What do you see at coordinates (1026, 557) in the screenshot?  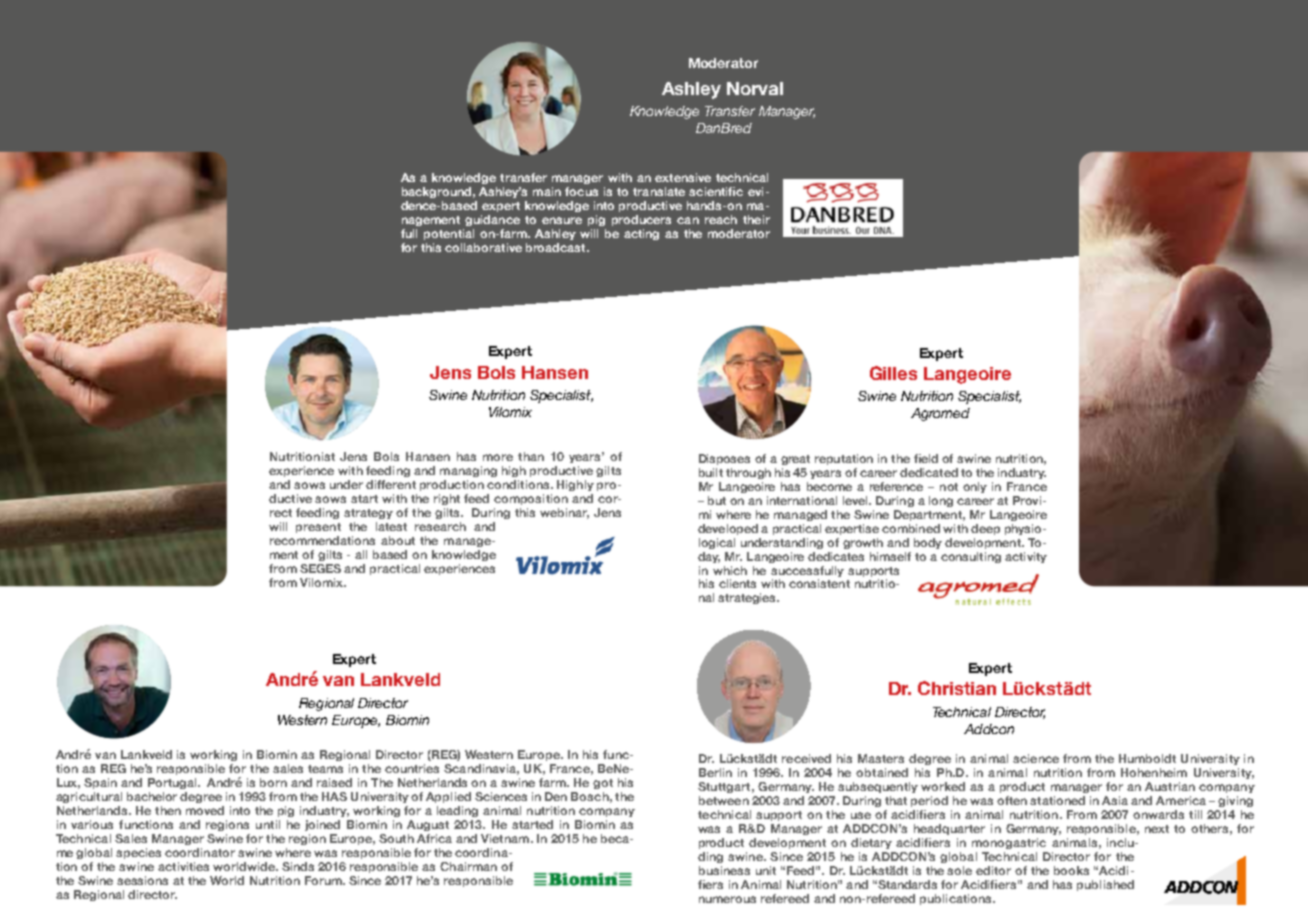 I see `activity` at bounding box center [1026, 557].
